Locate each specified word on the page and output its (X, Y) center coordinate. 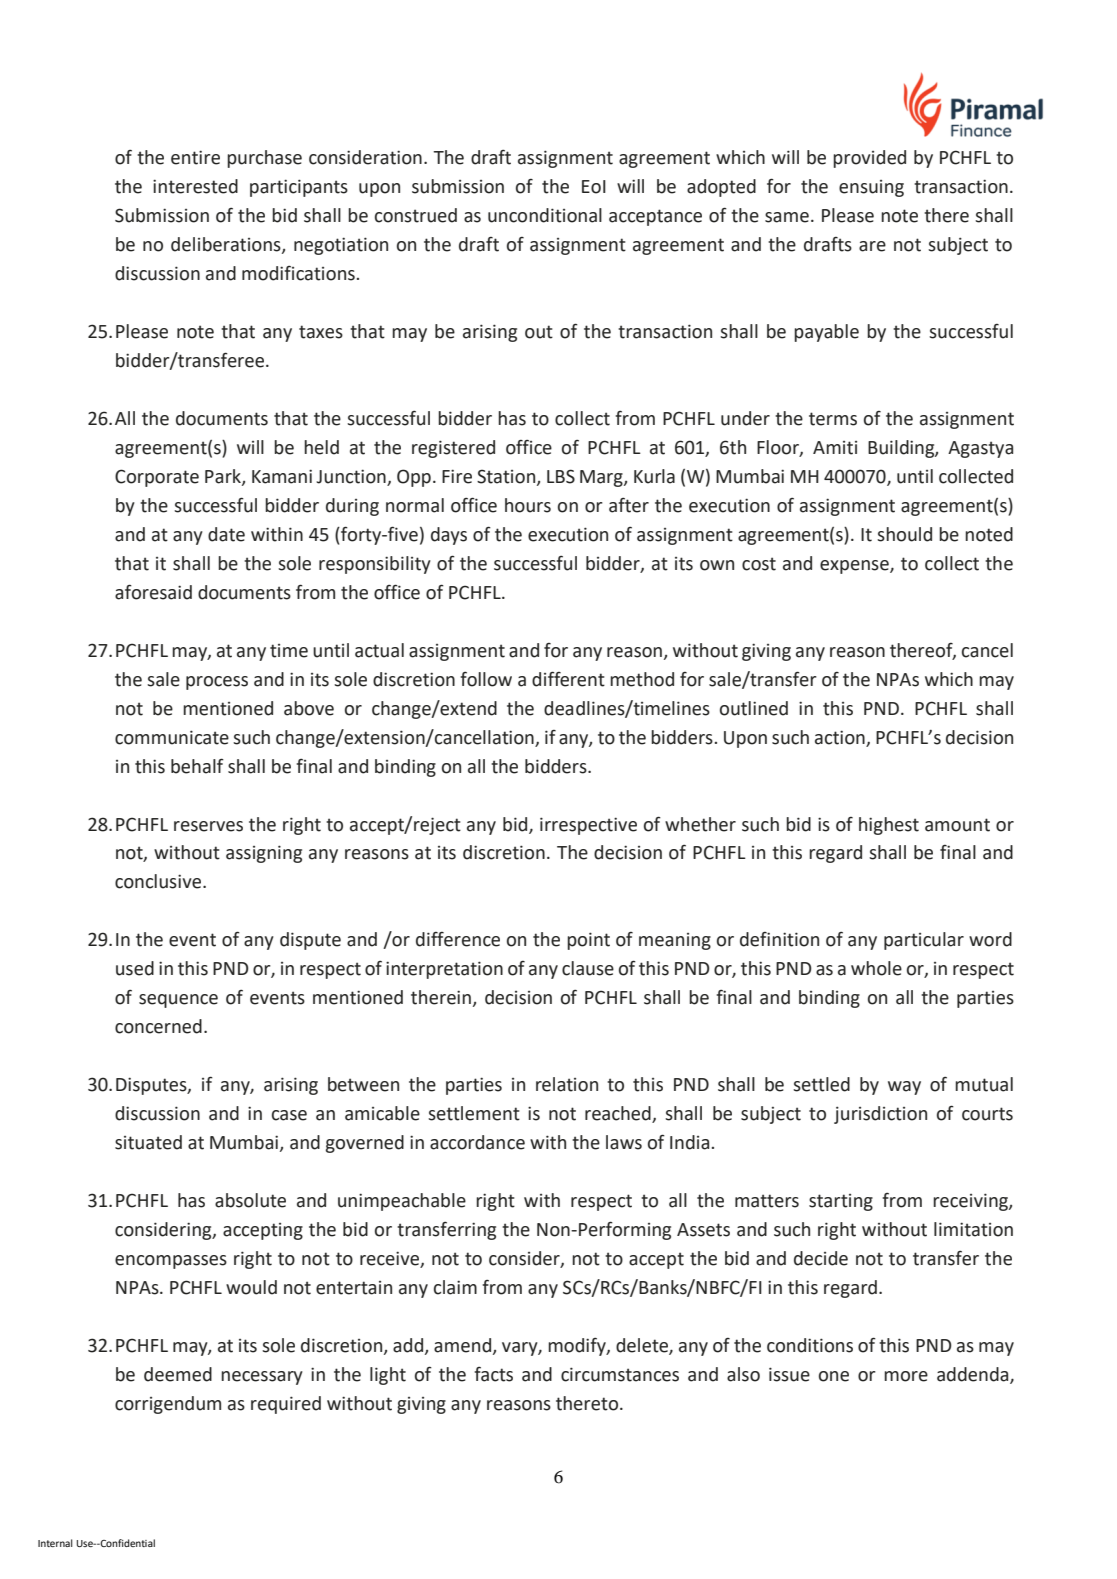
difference (458, 939)
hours (528, 505)
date (226, 534)
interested (195, 186)
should (904, 534)
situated (148, 1142)
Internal (55, 1543)
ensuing (871, 188)
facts (493, 1374)
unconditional (545, 215)
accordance (477, 1142)
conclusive (159, 881)
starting (841, 1202)
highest (889, 826)
